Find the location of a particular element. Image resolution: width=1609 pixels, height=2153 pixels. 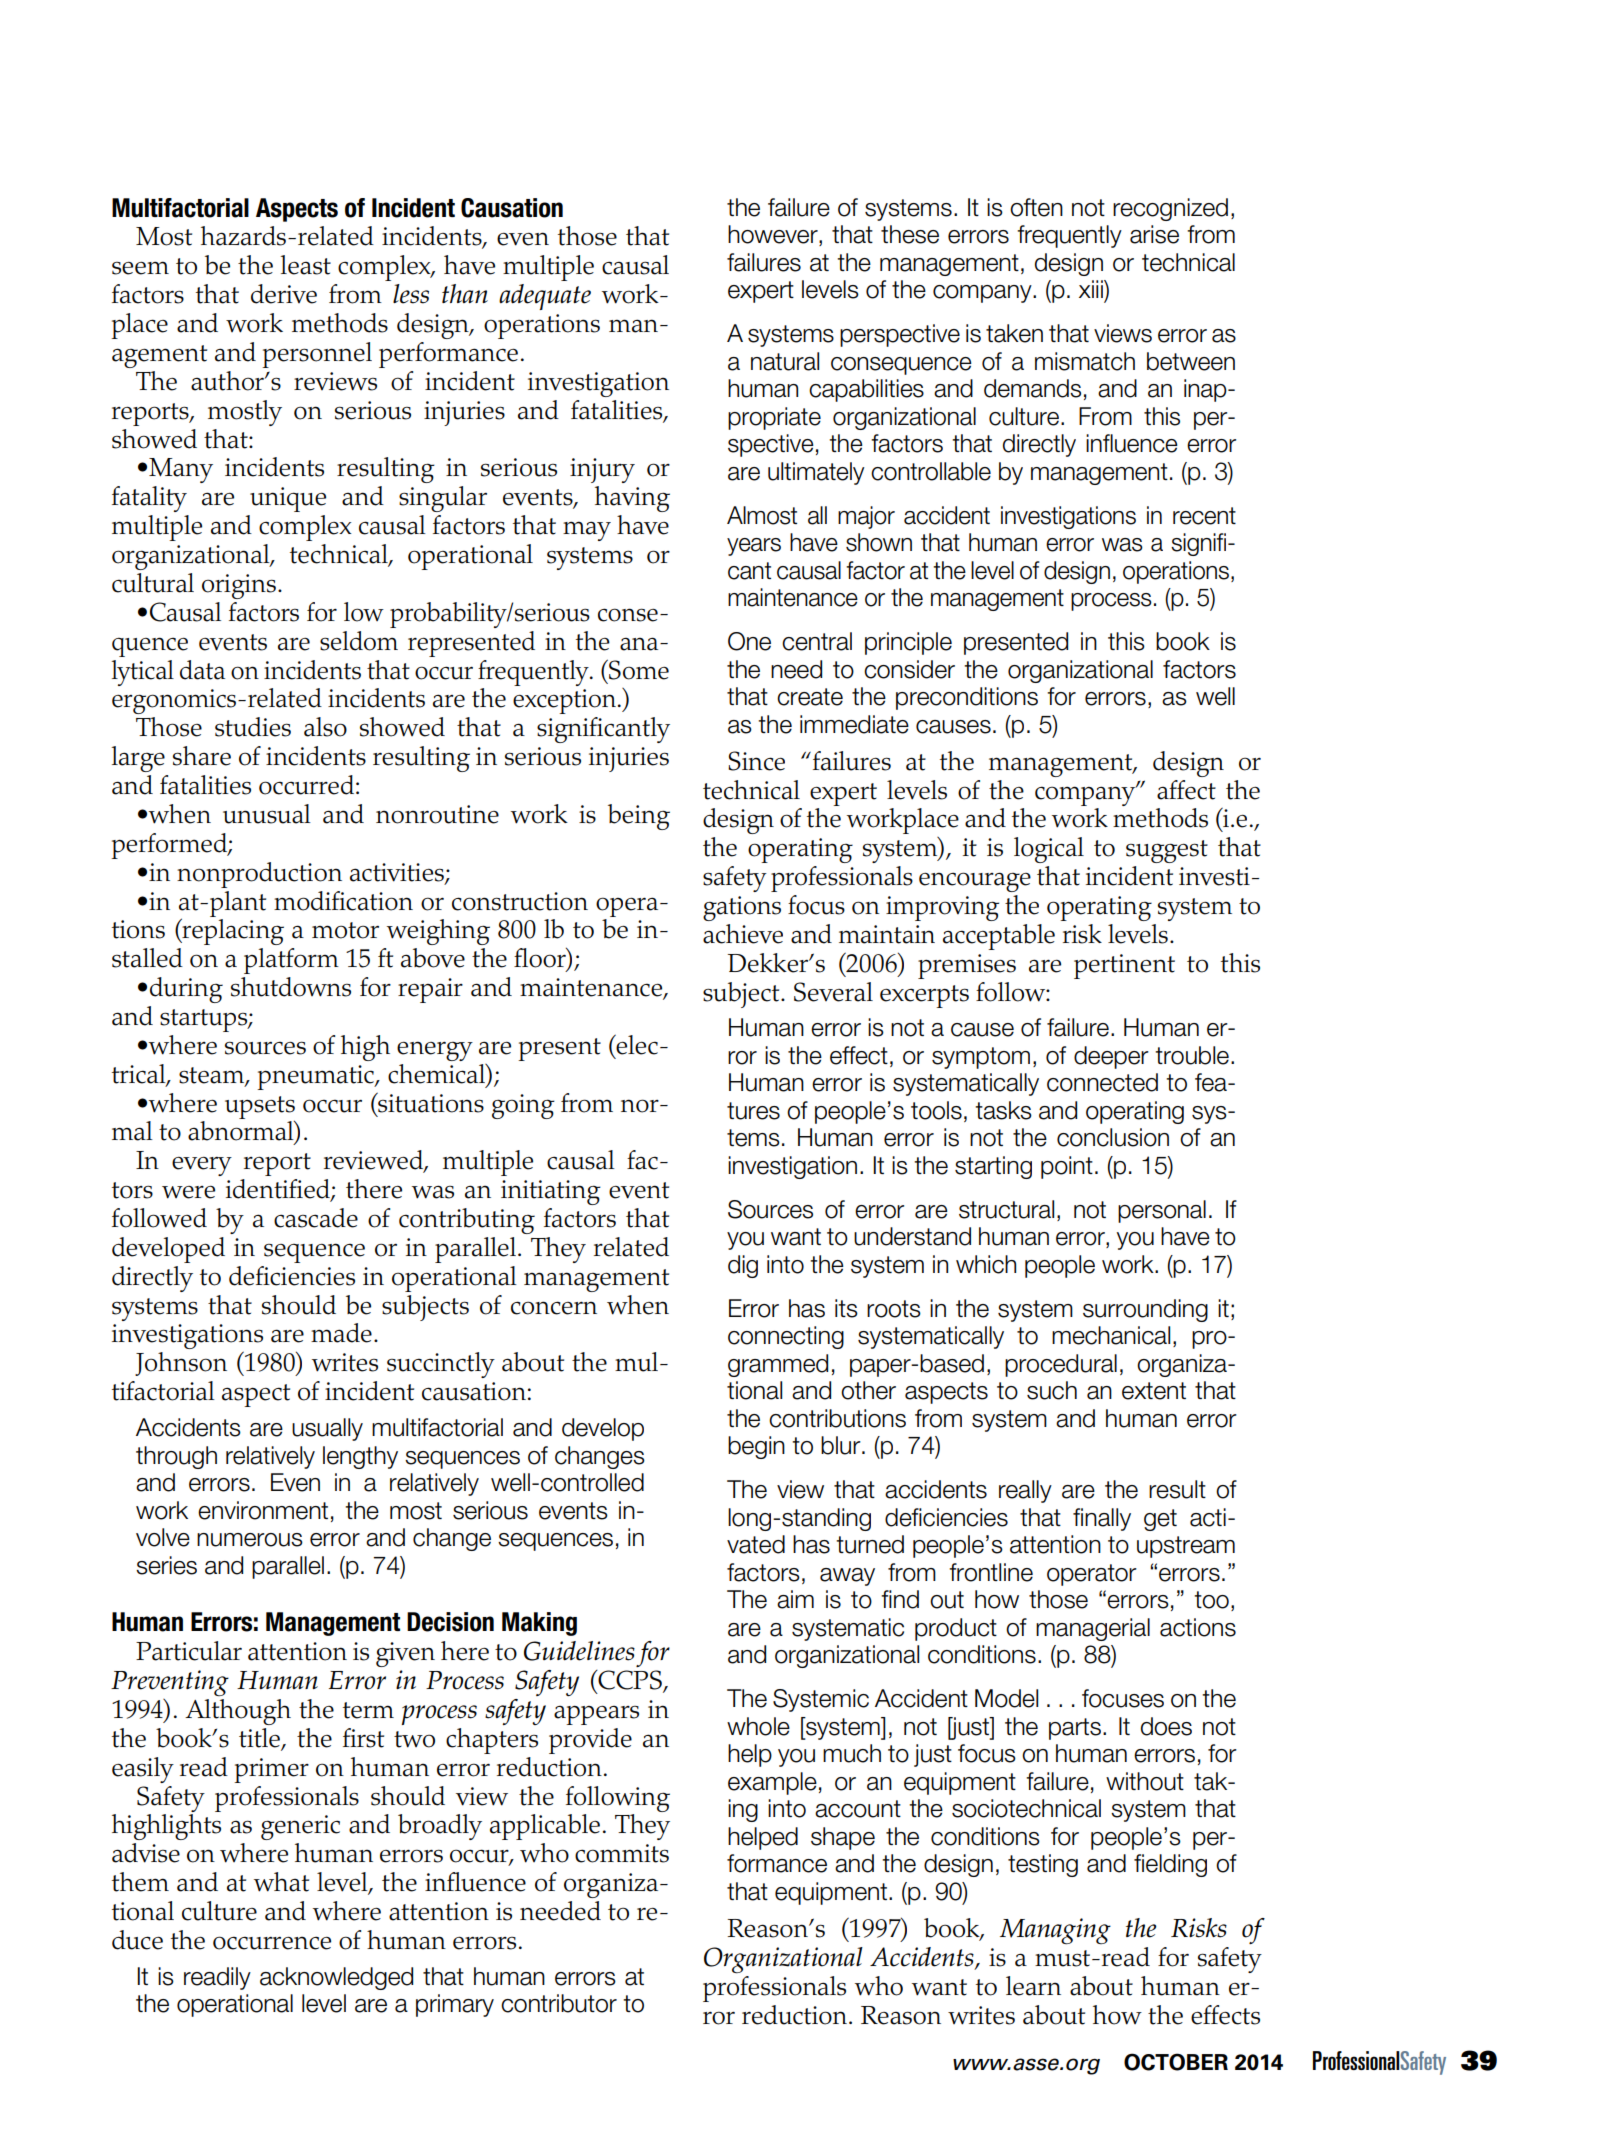

acknowledged is located at coordinates (336, 1978).
